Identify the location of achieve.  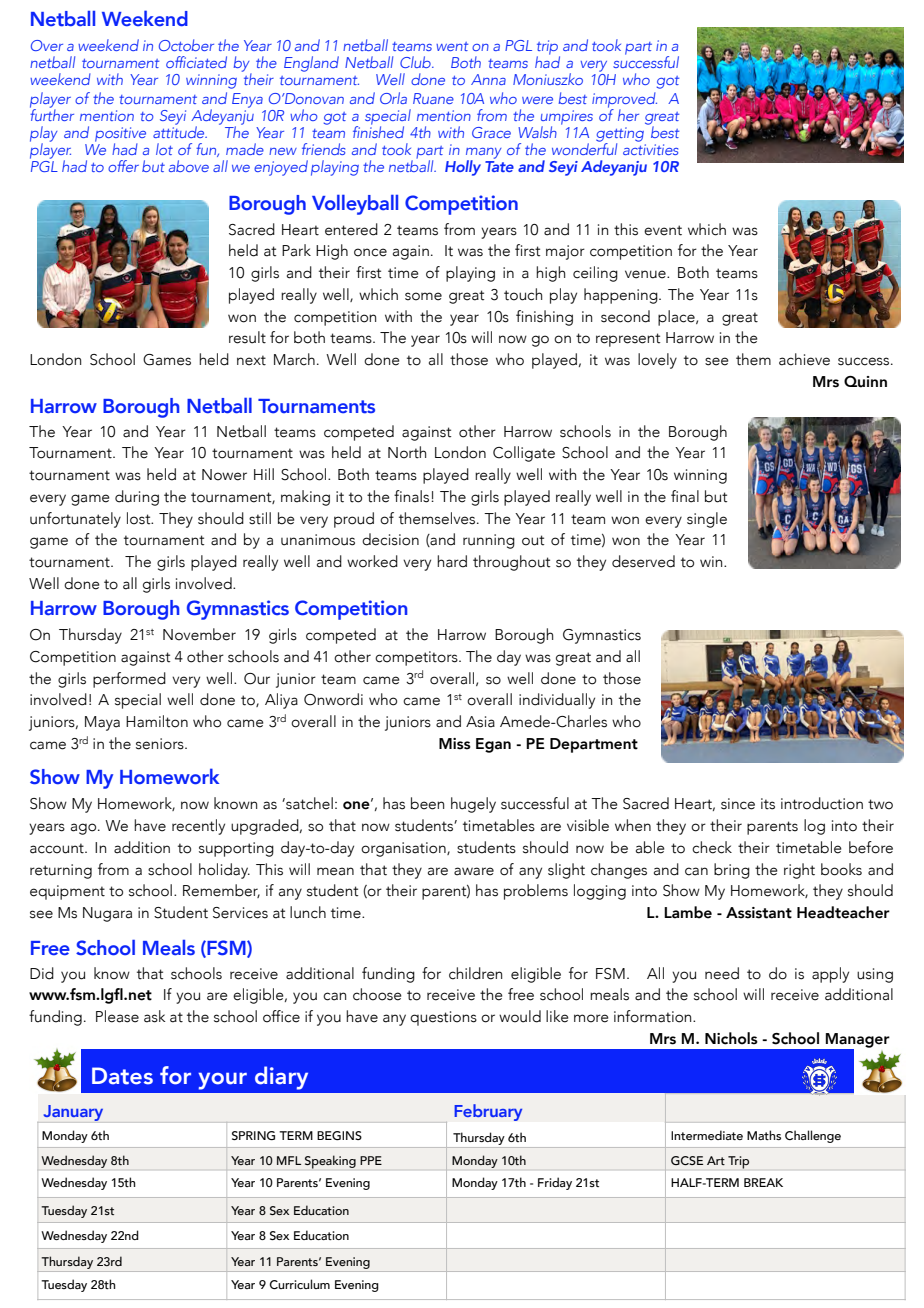
(804, 359).
